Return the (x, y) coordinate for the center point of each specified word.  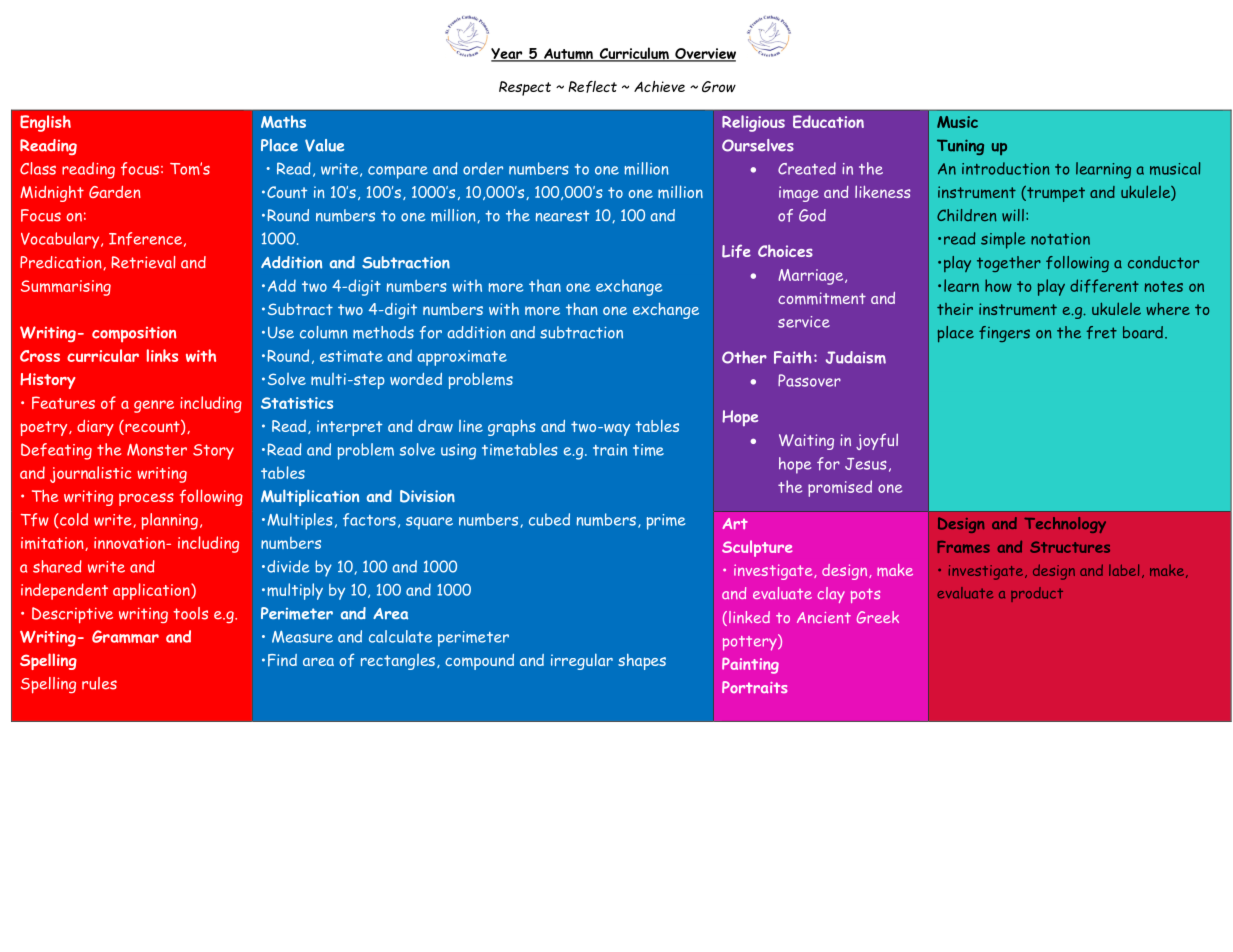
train (610, 450)
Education (828, 121)
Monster (157, 449)
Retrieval (143, 262)
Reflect (592, 87)
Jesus (866, 464)
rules (99, 683)
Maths (283, 121)
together (1009, 264)
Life (736, 251)
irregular (582, 661)
